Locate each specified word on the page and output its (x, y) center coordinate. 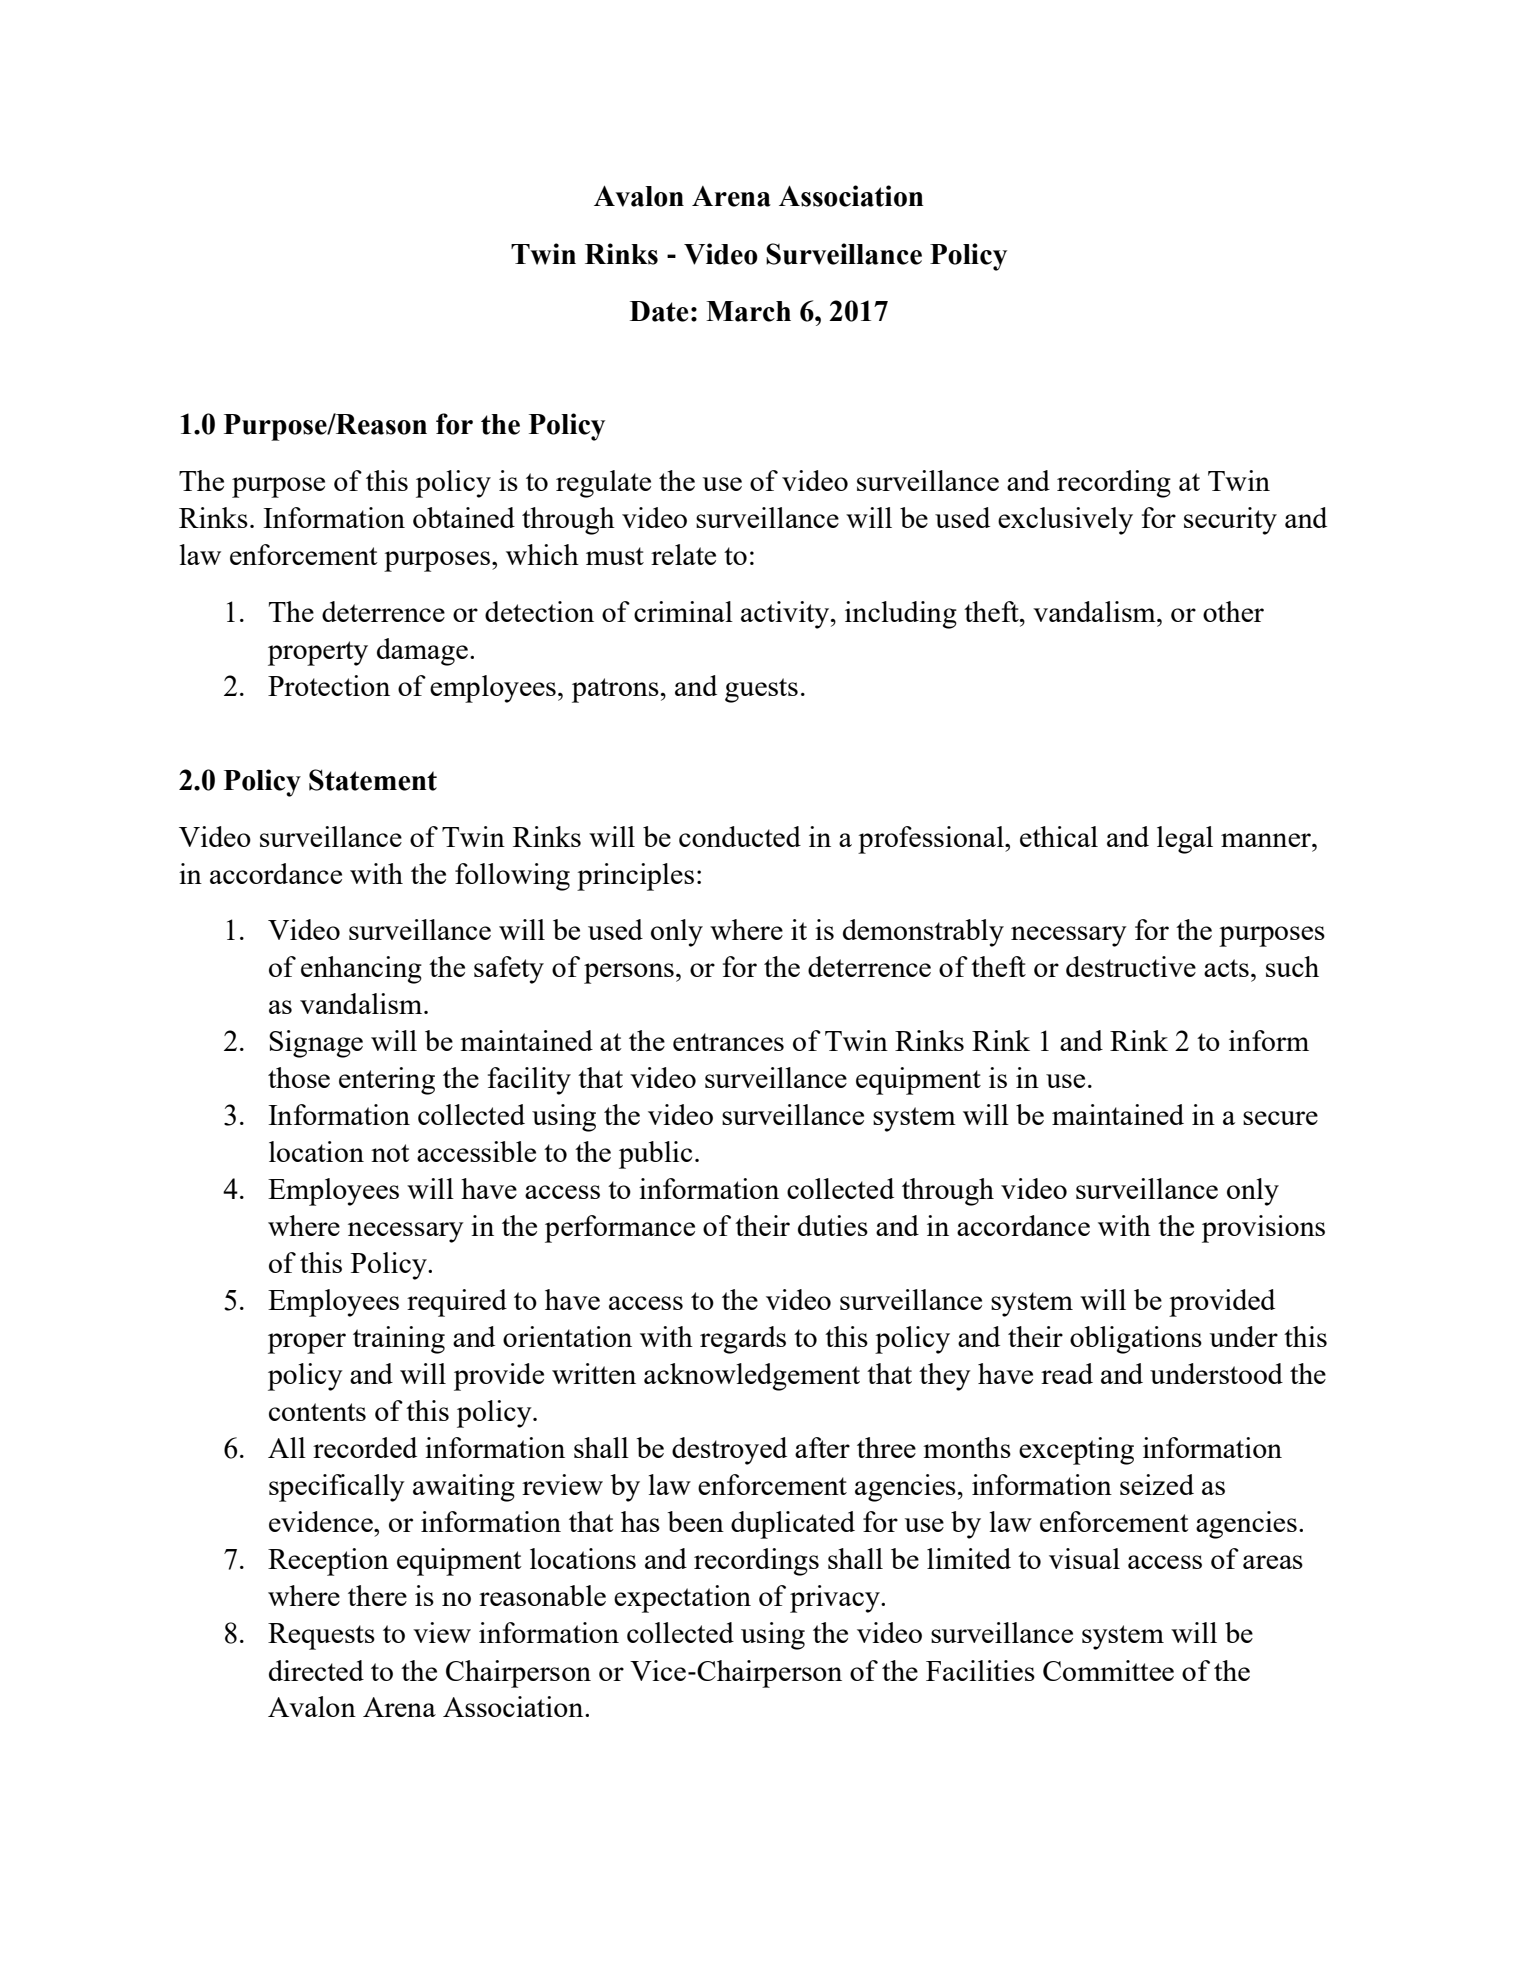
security (1230, 521)
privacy (836, 1599)
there (377, 1595)
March (748, 311)
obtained (464, 517)
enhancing (361, 970)
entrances (728, 1042)
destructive (1131, 966)
